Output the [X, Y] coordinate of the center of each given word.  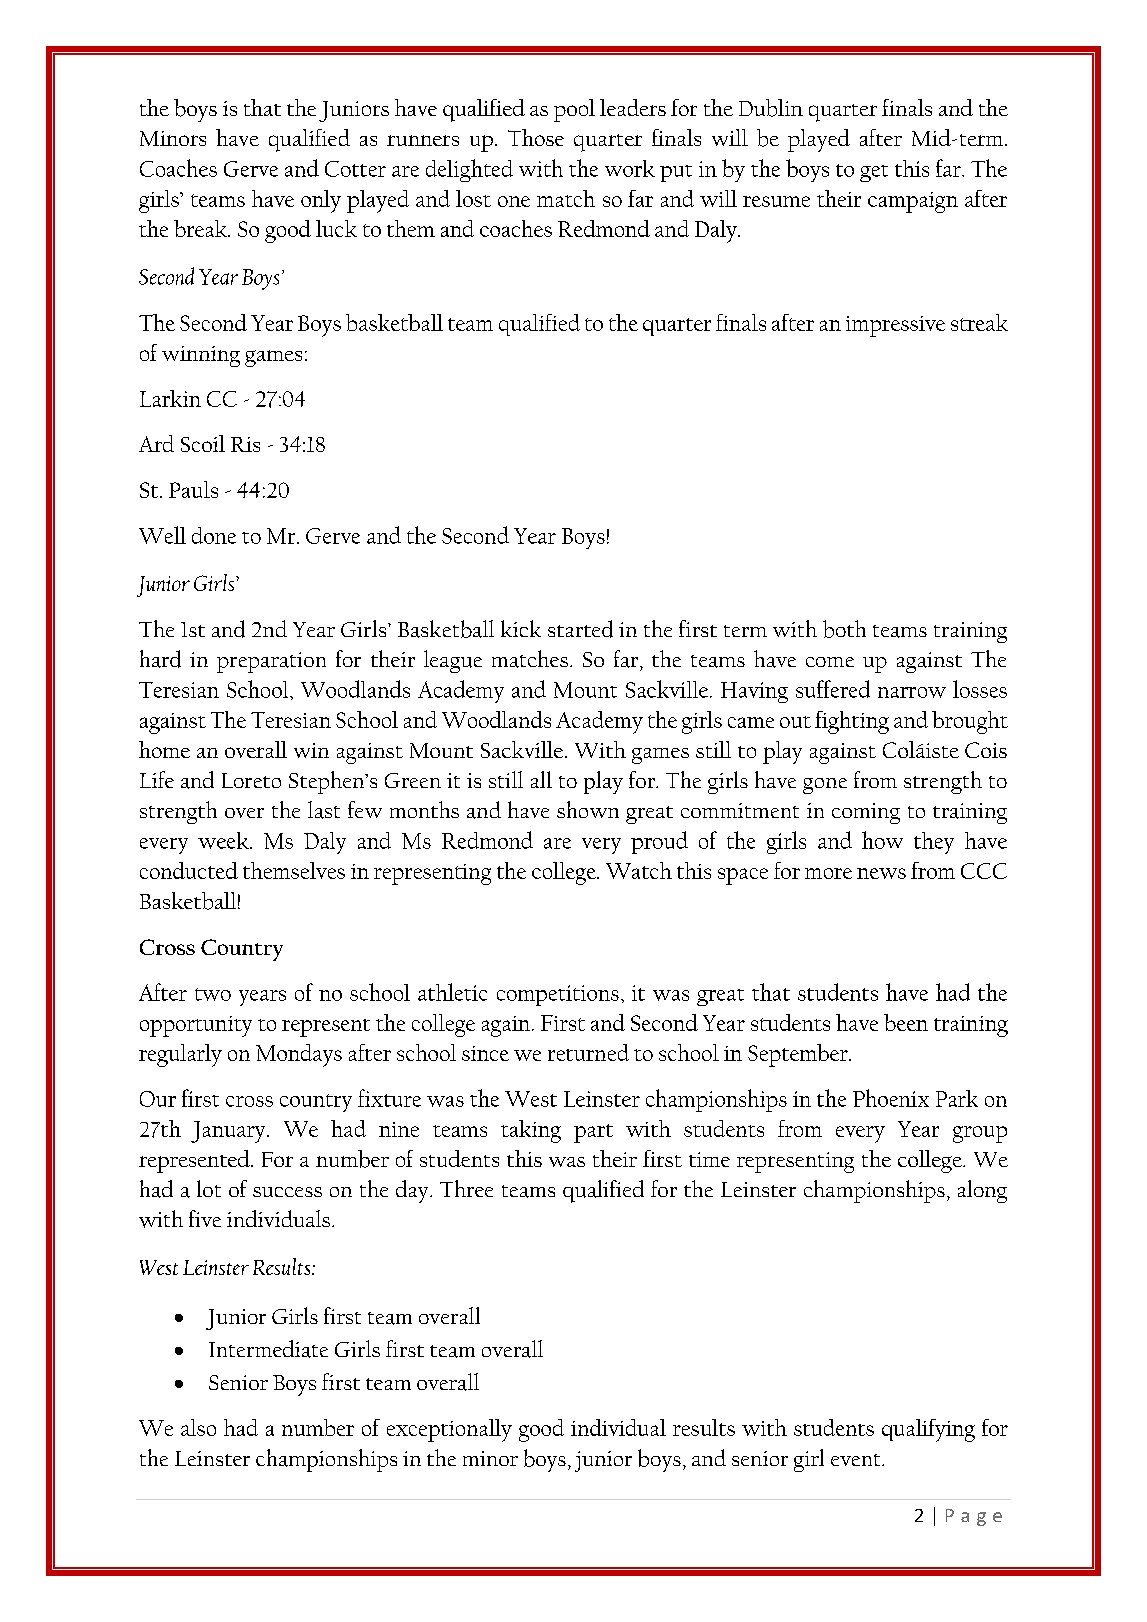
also [198, 1427]
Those [536, 137]
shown [588, 809]
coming [866, 813]
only [321, 201]
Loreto [251, 780]
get [874, 173]
